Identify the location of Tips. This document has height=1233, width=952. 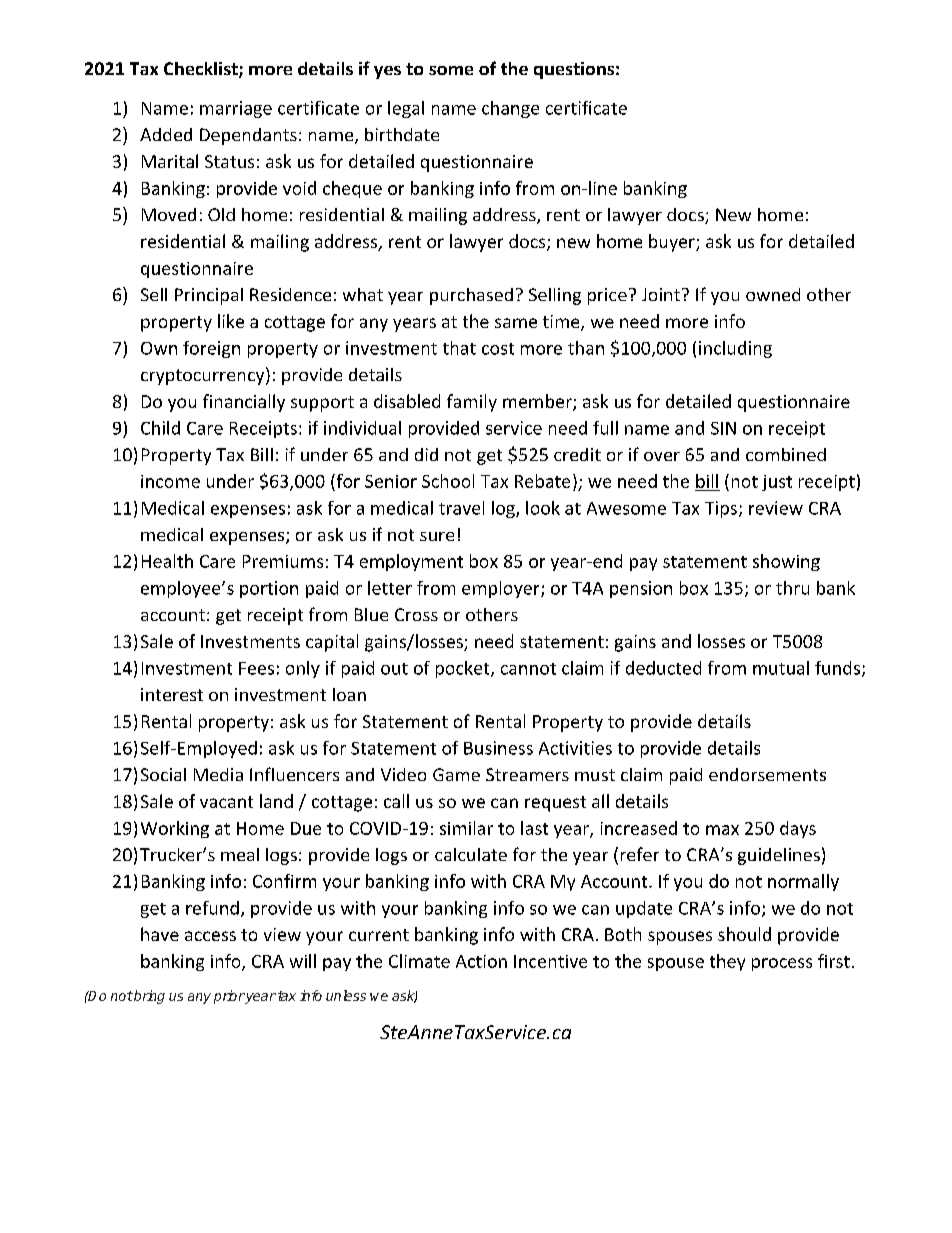
(721, 509).
